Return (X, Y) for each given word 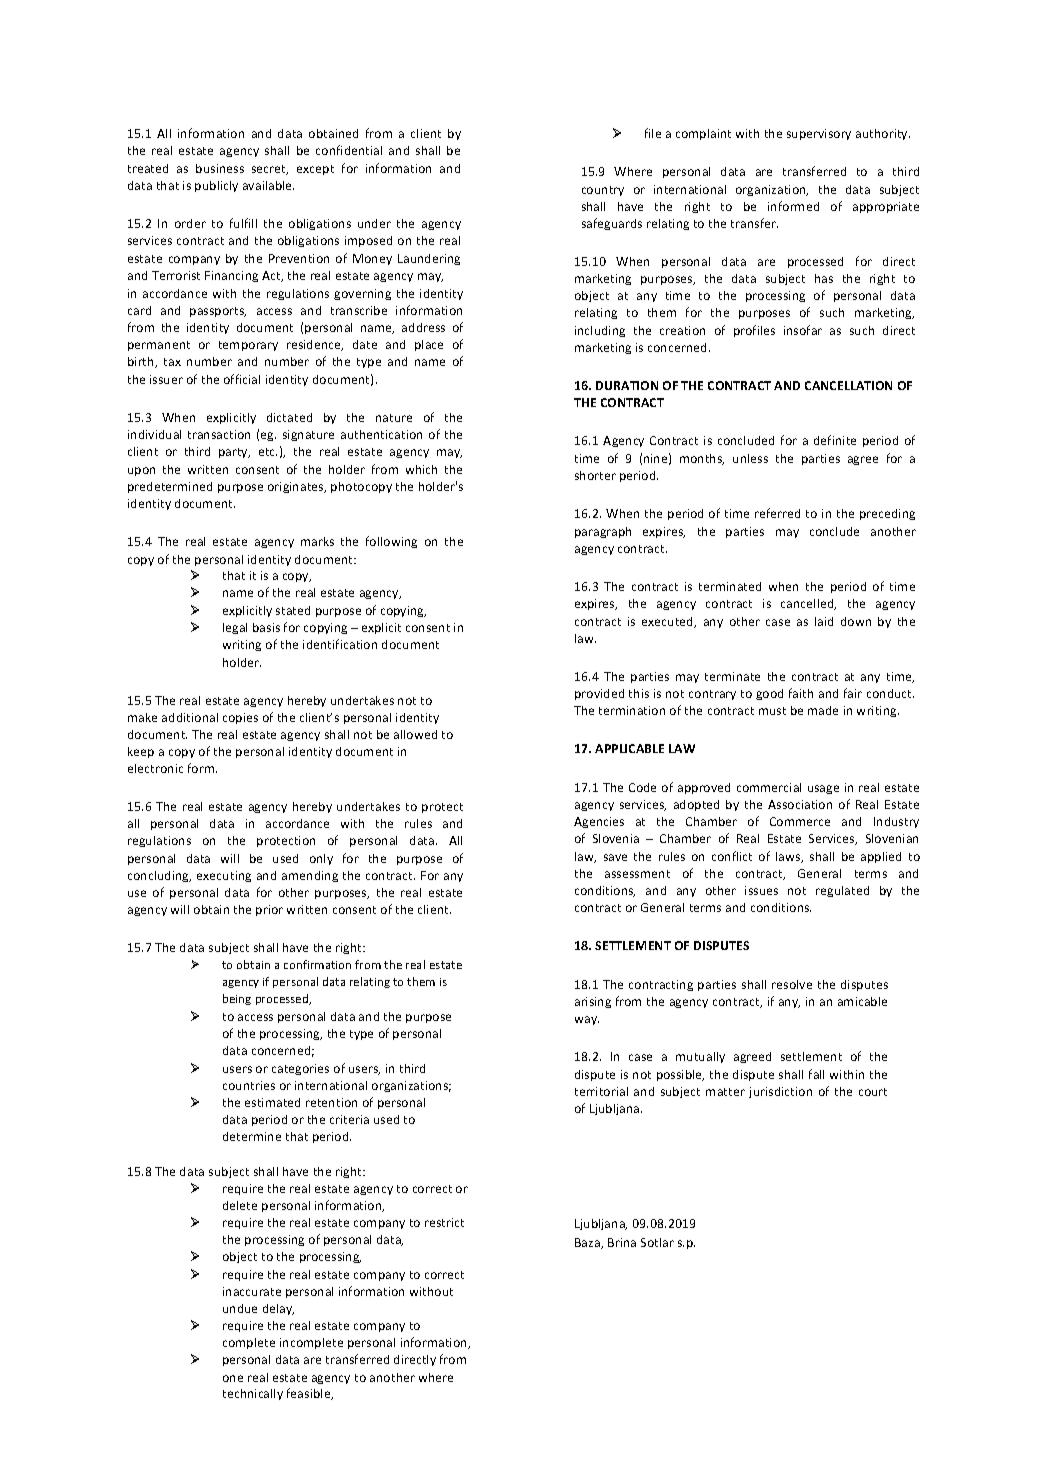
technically (253, 1394)
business (220, 168)
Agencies (599, 822)
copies (240, 718)
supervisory (819, 134)
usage (823, 789)
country (603, 191)
